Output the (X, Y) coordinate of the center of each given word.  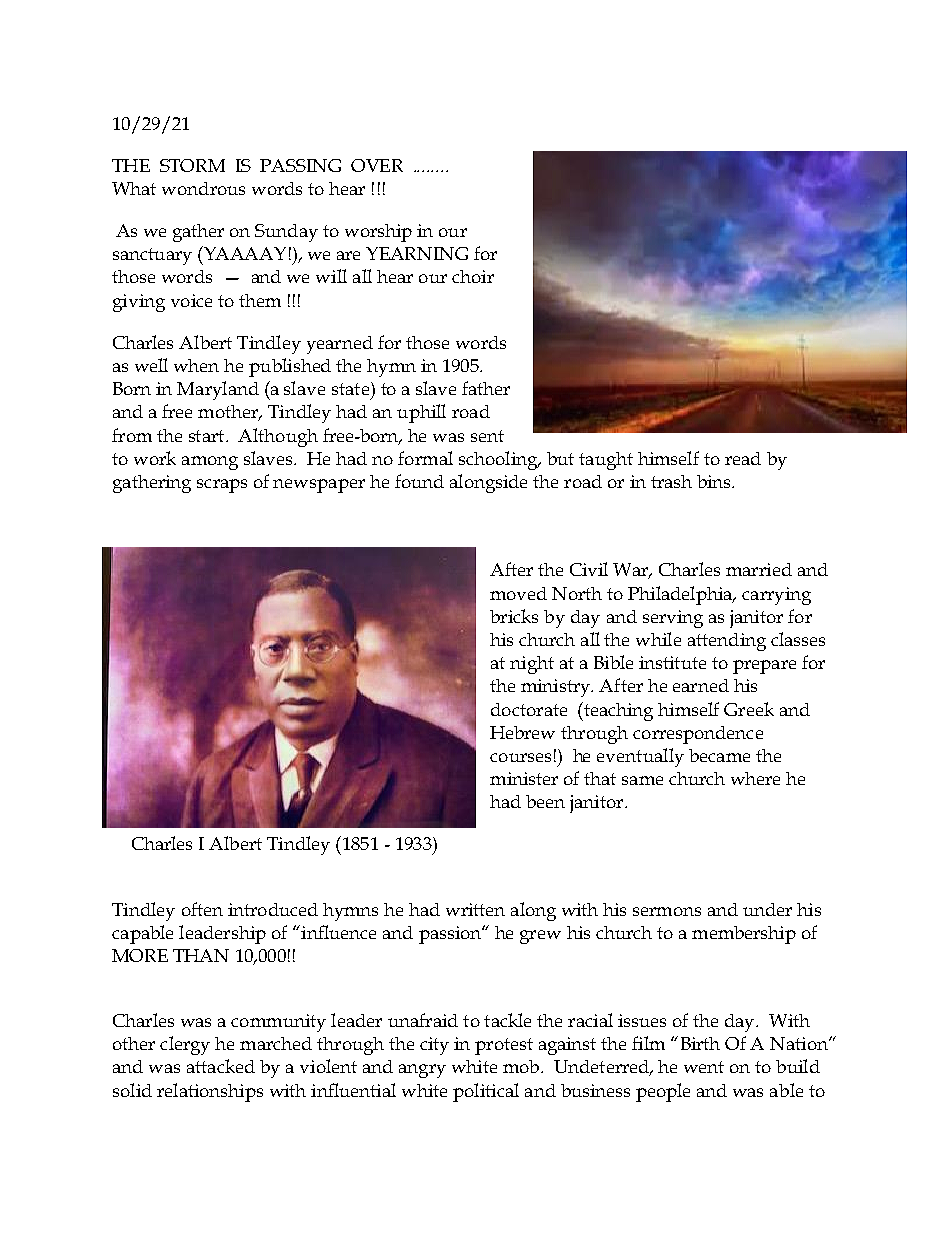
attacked (221, 1066)
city (434, 1046)
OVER (377, 165)
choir (473, 276)
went (704, 1067)
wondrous (203, 188)
